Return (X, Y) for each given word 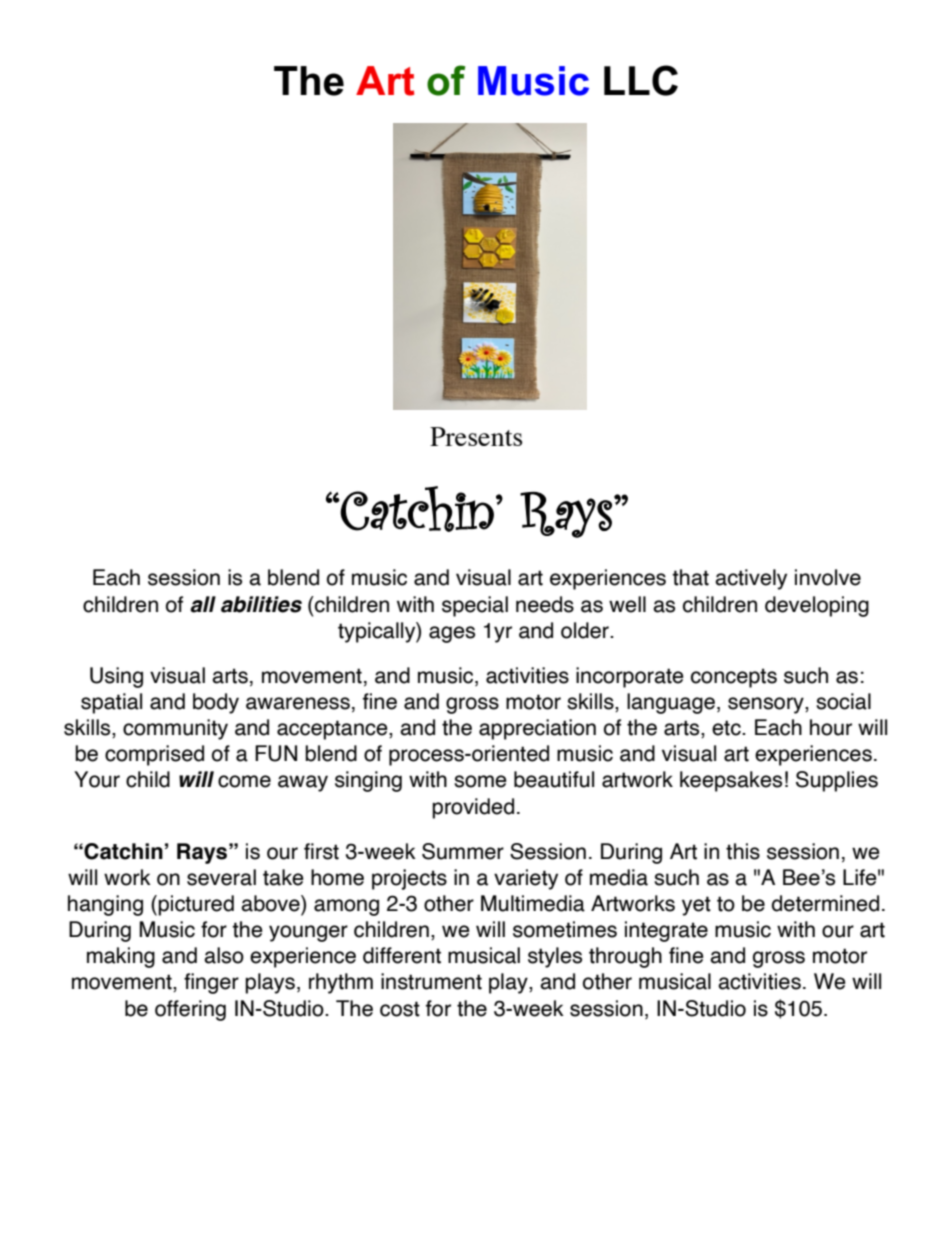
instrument (431, 981)
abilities (261, 604)
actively (751, 579)
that (690, 577)
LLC (641, 80)
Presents (476, 436)
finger (211, 983)
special (475, 606)
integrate (666, 931)
